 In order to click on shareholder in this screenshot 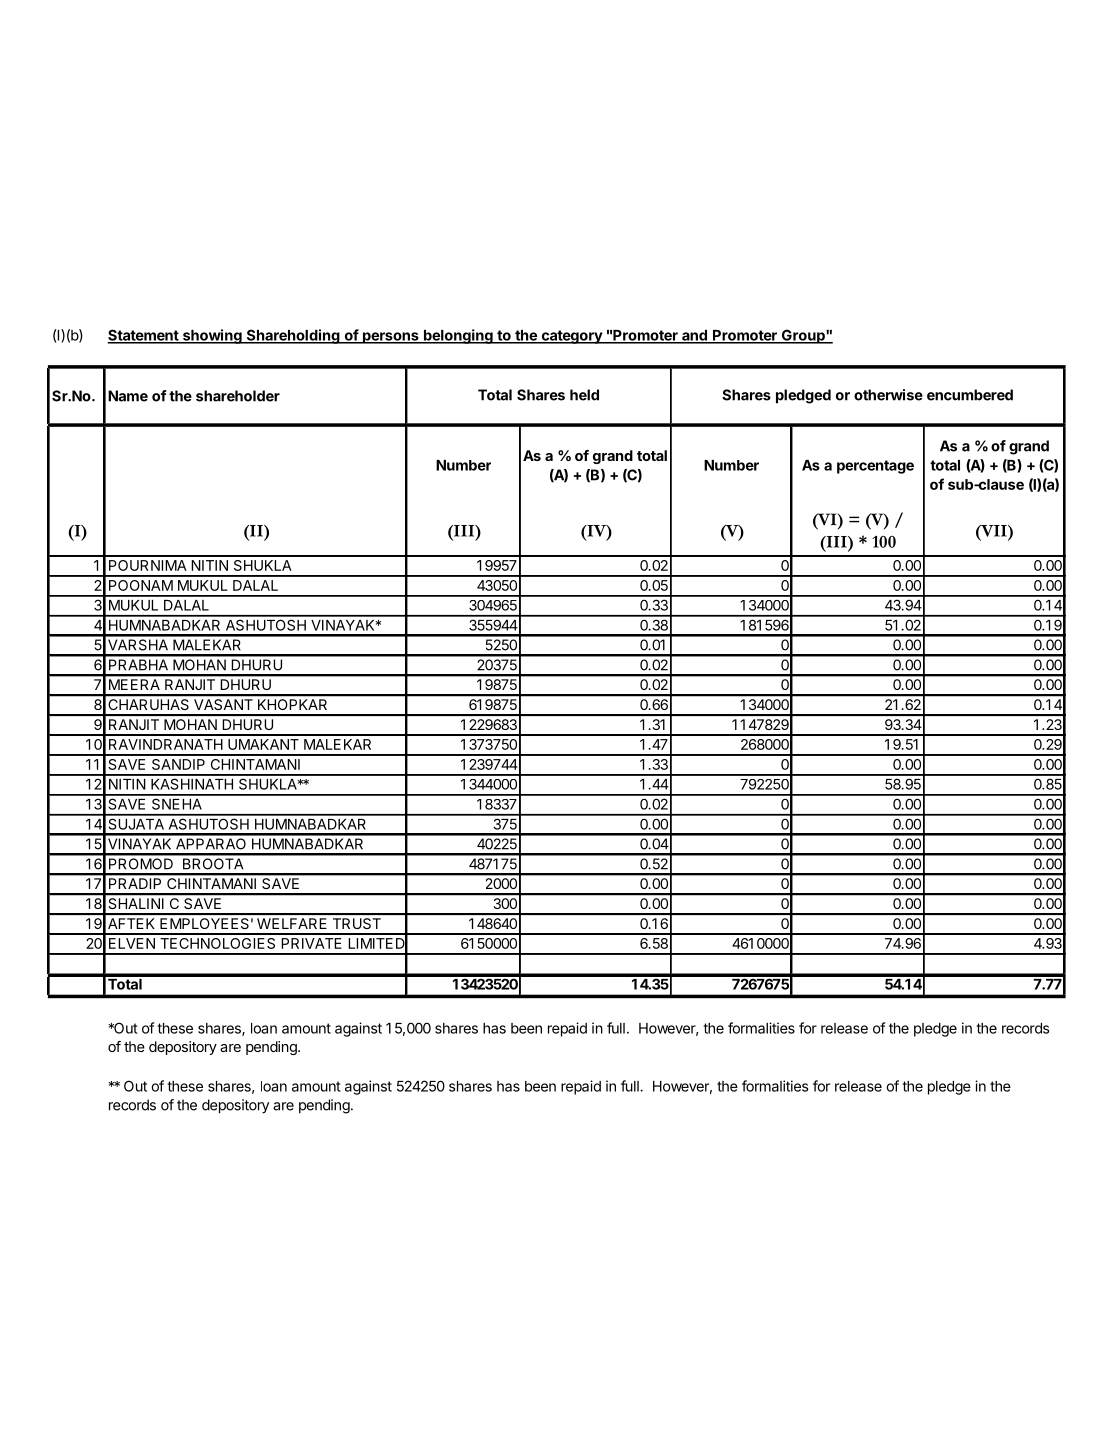, I will do `click(238, 396)`.
